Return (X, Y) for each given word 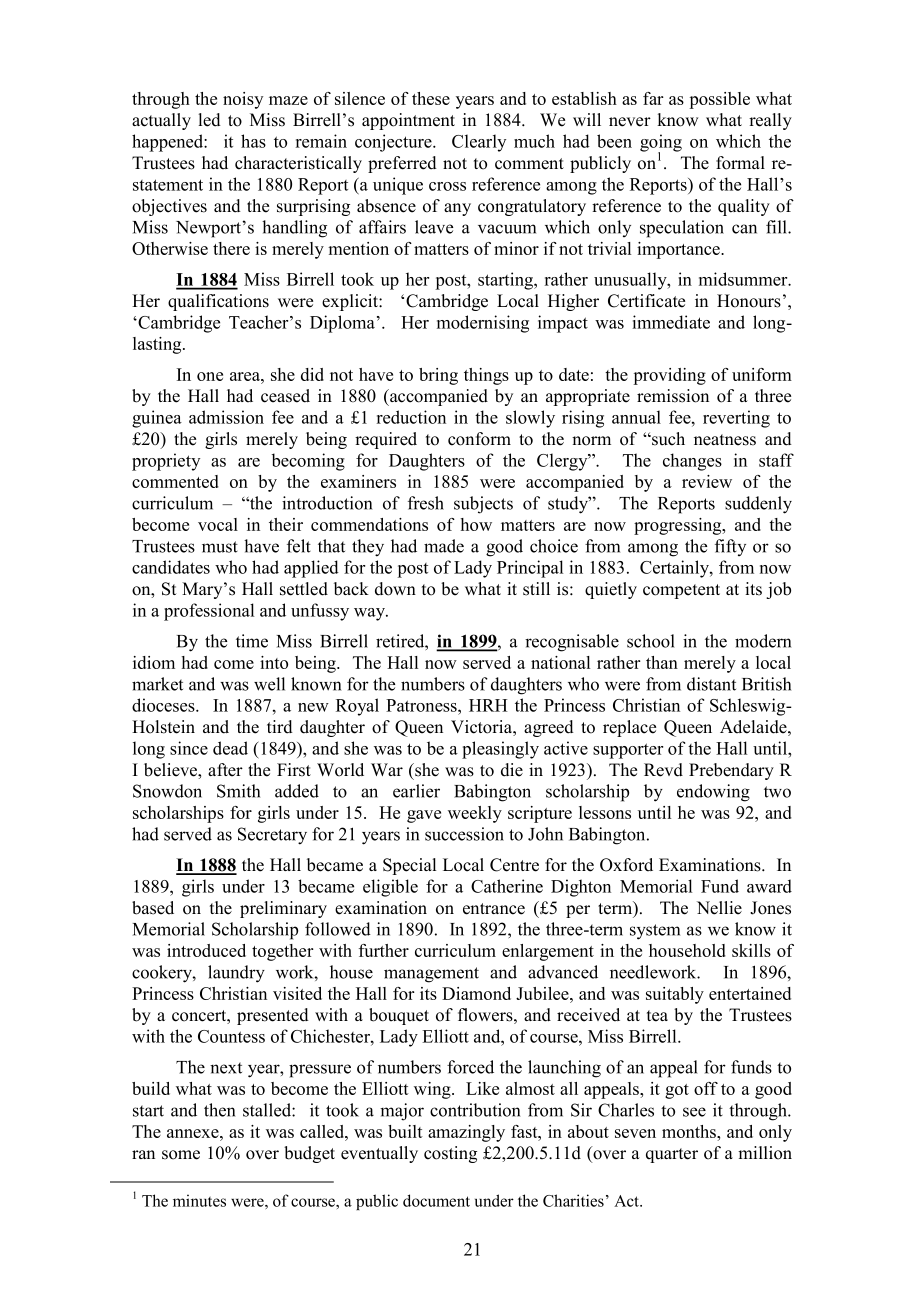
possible (719, 100)
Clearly (479, 143)
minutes (199, 1200)
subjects (483, 505)
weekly (475, 814)
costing (450, 1154)
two (777, 792)
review (707, 481)
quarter (672, 1155)
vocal (218, 524)
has (253, 141)
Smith (238, 791)
